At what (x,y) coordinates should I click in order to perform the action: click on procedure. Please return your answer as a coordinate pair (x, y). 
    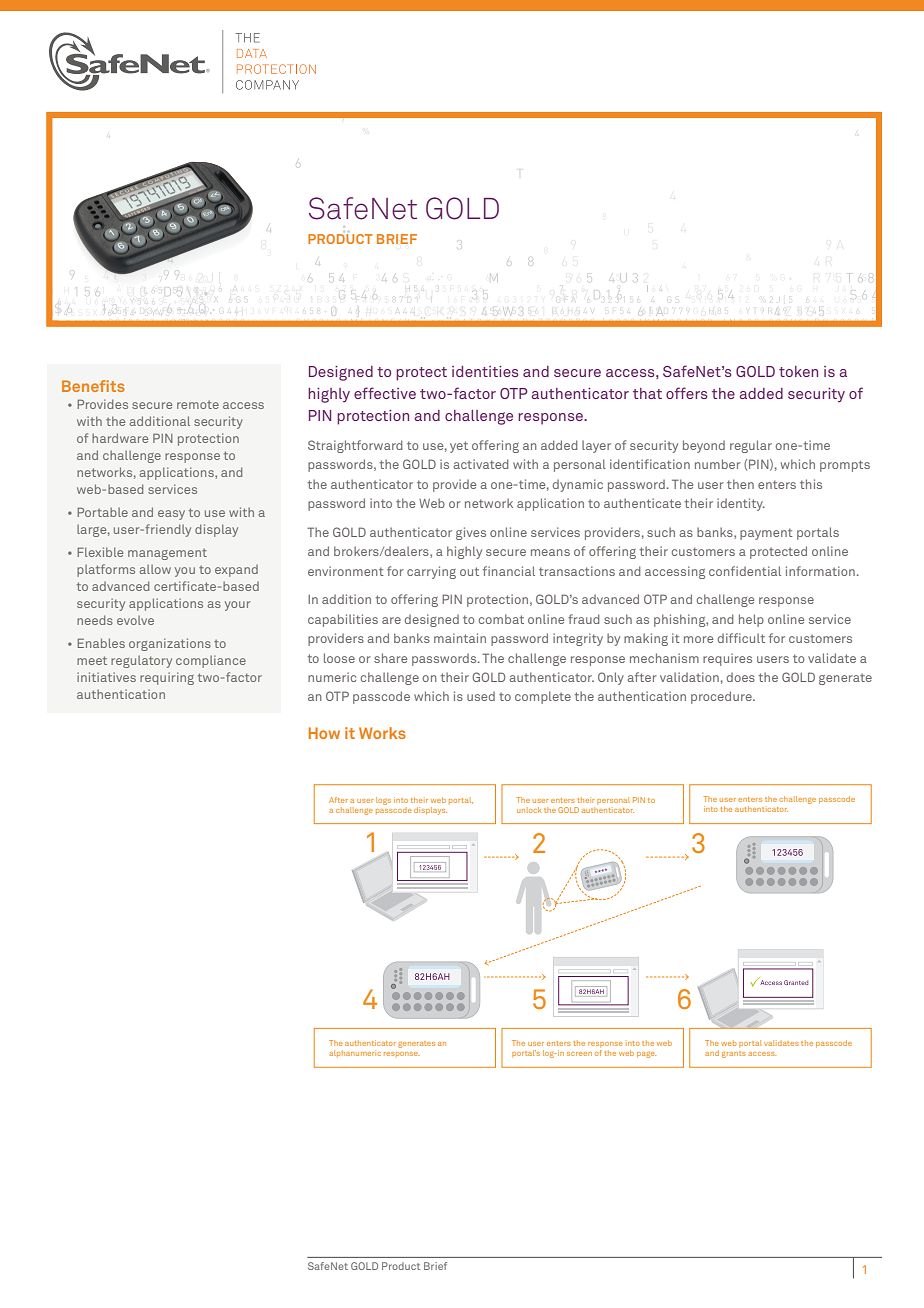
    Looking at the image, I should click on (722, 697).
